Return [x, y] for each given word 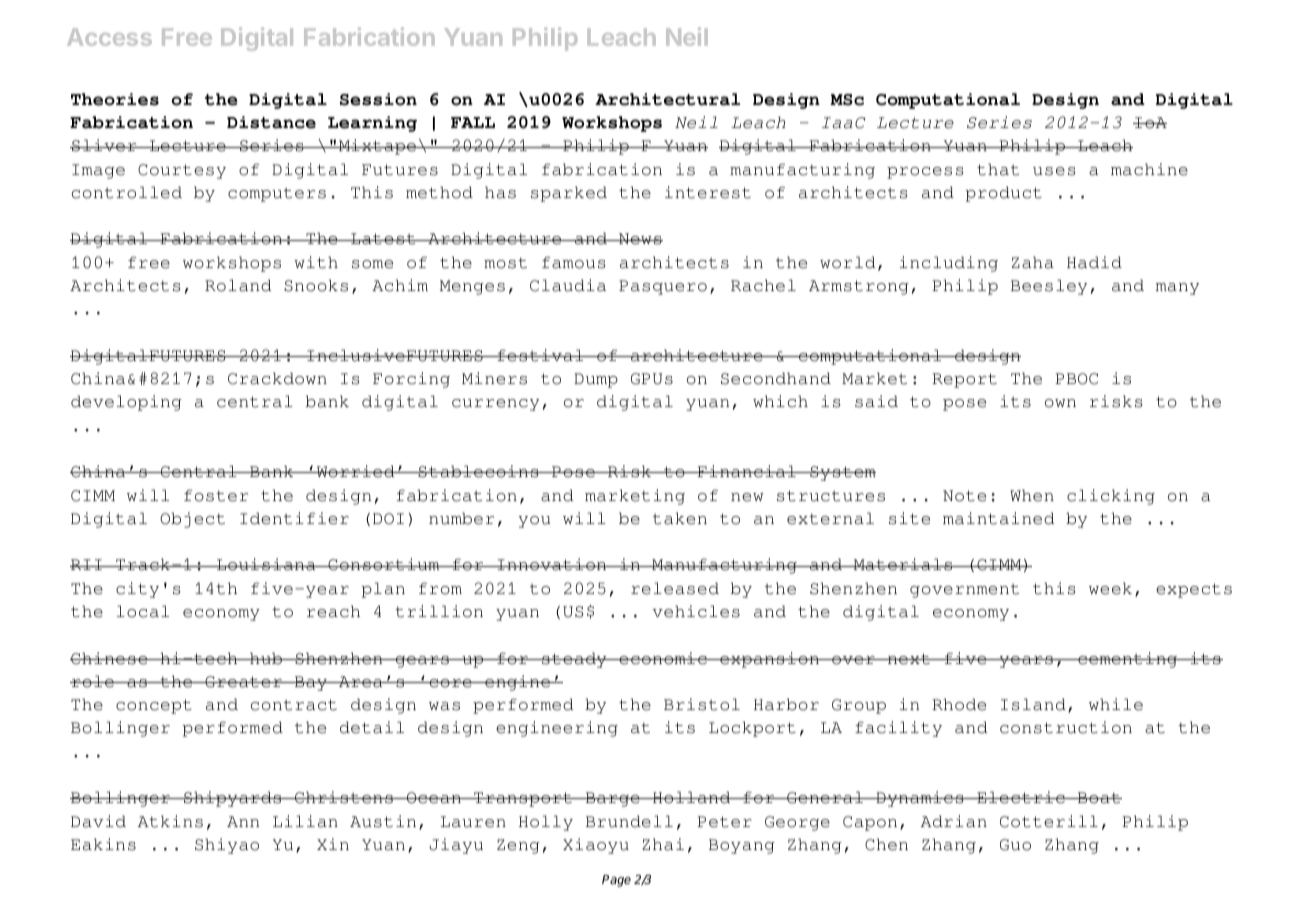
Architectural [667, 99]
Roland [238, 285]
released [675, 588]
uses [1054, 171]
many [1177, 289]
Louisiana [266, 564]
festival [540, 355]
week [1110, 588]
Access [109, 37]
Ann [243, 821]
